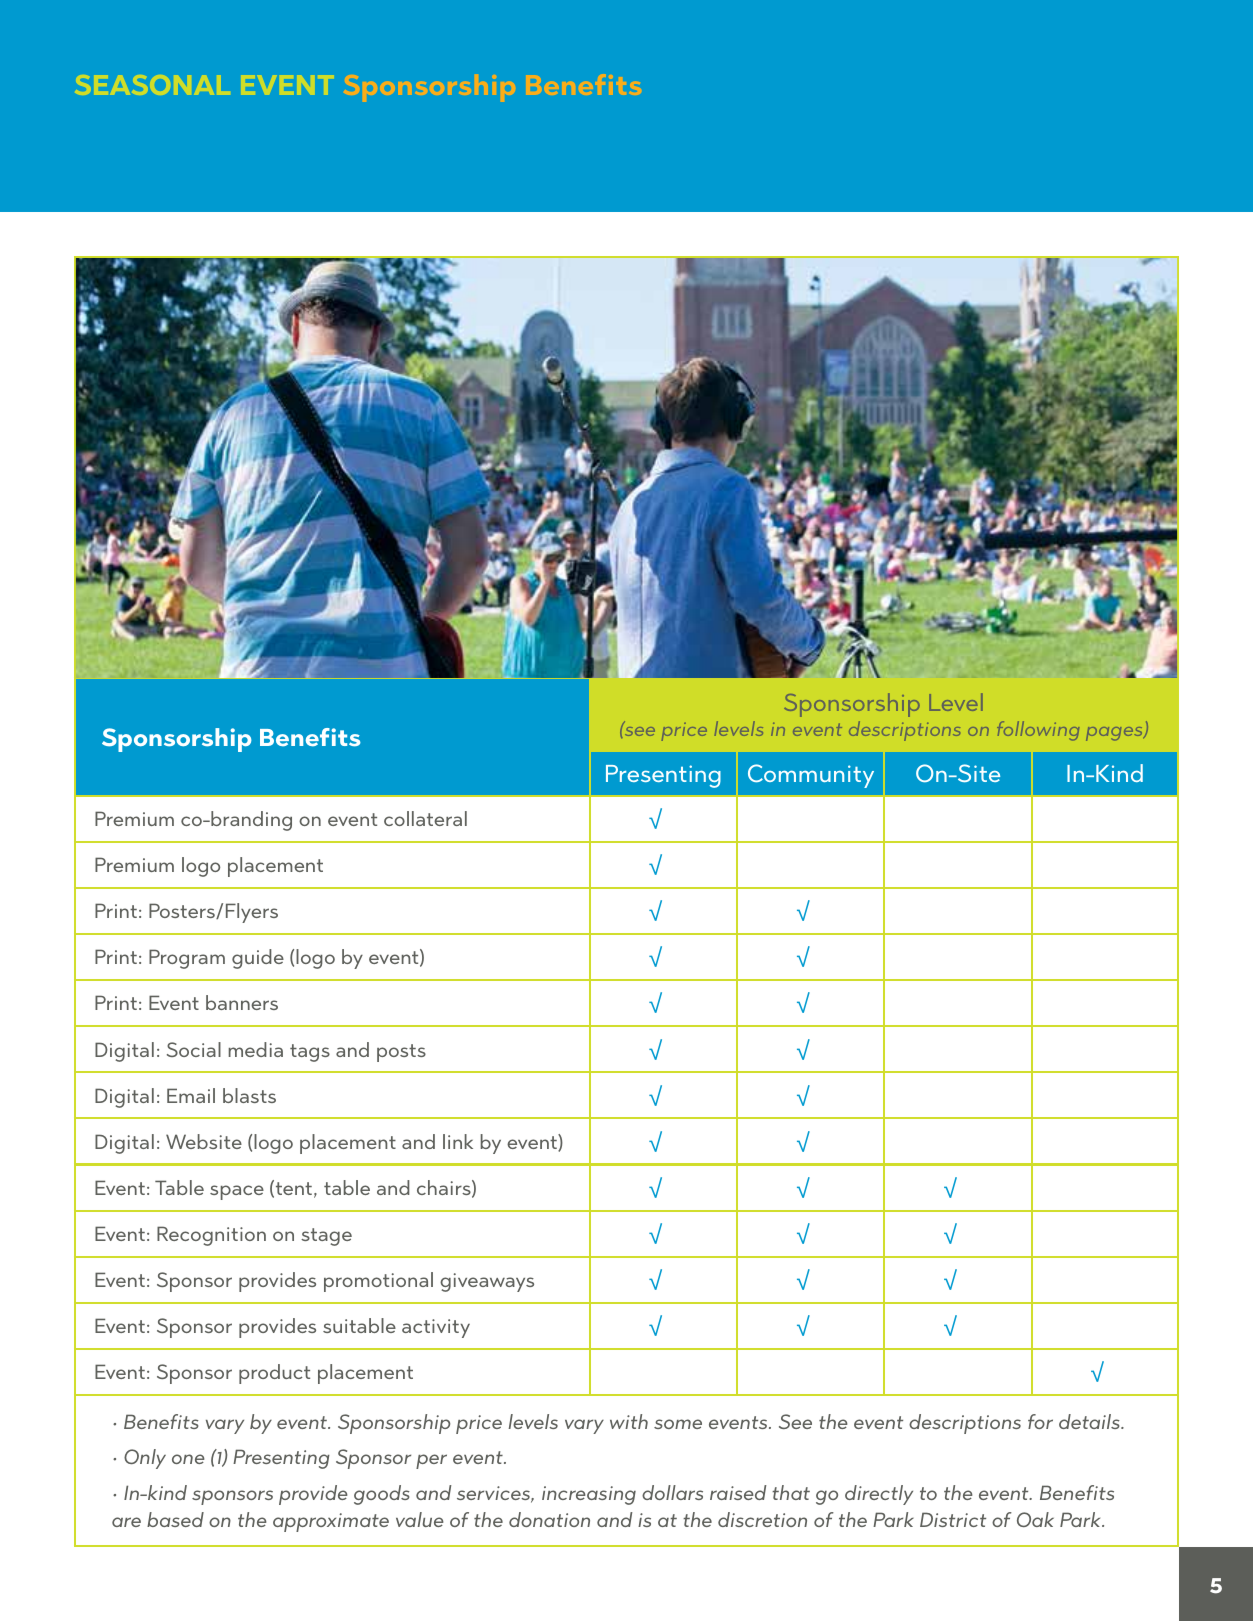  Describe the element at coordinates (175, 1519) in the image. I see `based` at that location.
